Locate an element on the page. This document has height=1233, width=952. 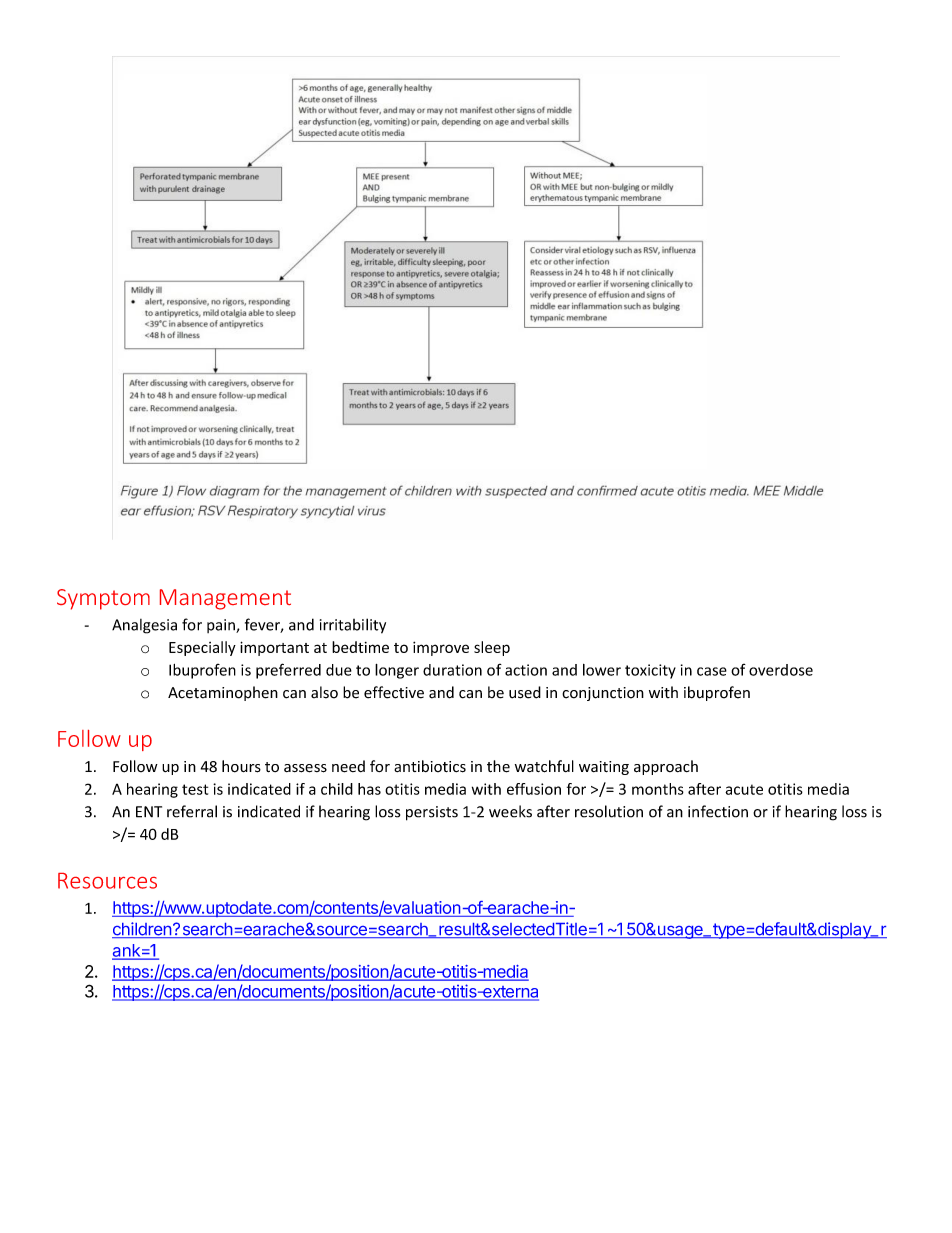
preferred is located at coordinates (288, 671).
